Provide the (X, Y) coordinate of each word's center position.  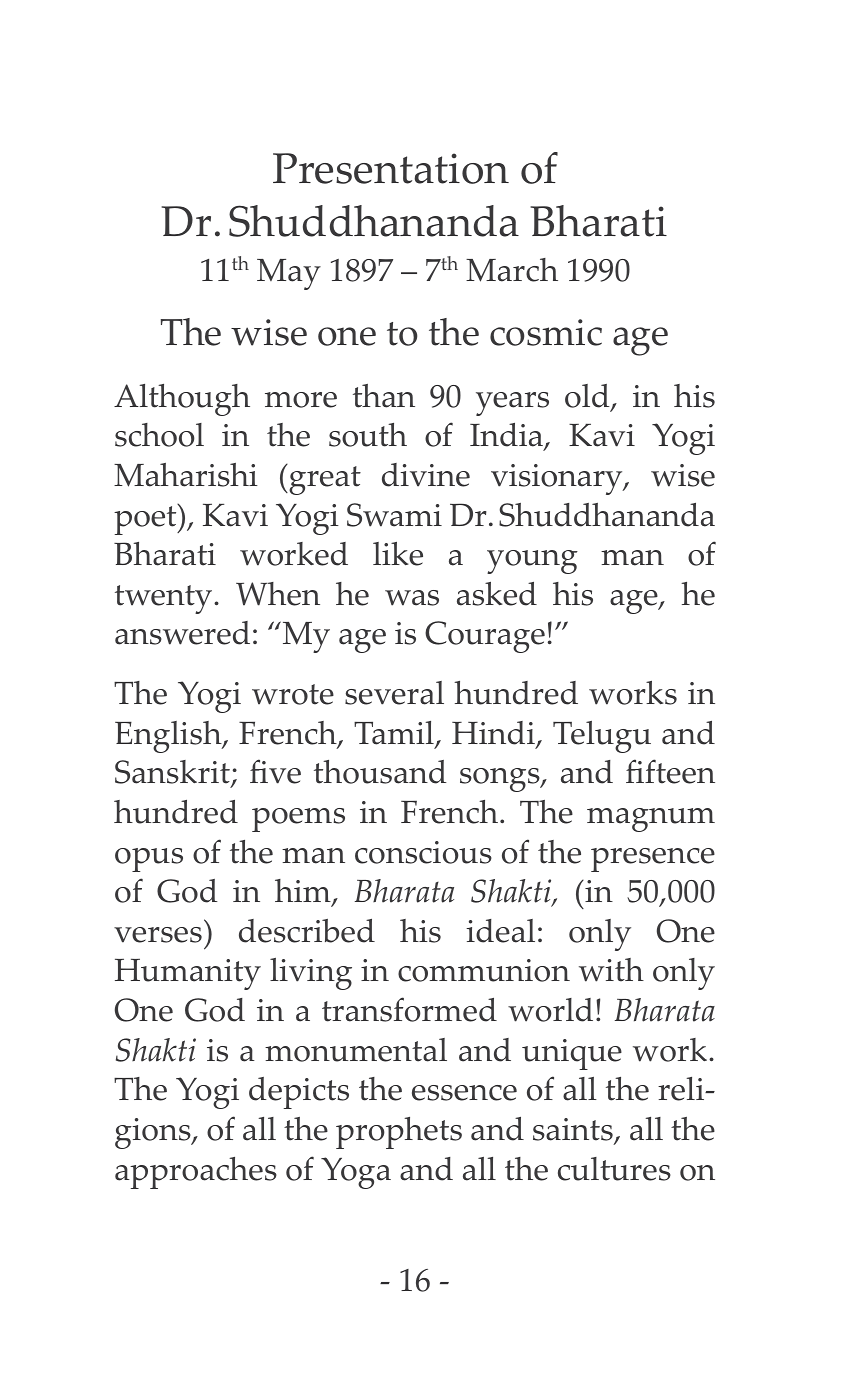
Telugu (602, 737)
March (512, 270)
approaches (196, 1173)
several (394, 693)
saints (574, 1130)
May (289, 274)
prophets (399, 1133)
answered (182, 633)
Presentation (391, 168)
